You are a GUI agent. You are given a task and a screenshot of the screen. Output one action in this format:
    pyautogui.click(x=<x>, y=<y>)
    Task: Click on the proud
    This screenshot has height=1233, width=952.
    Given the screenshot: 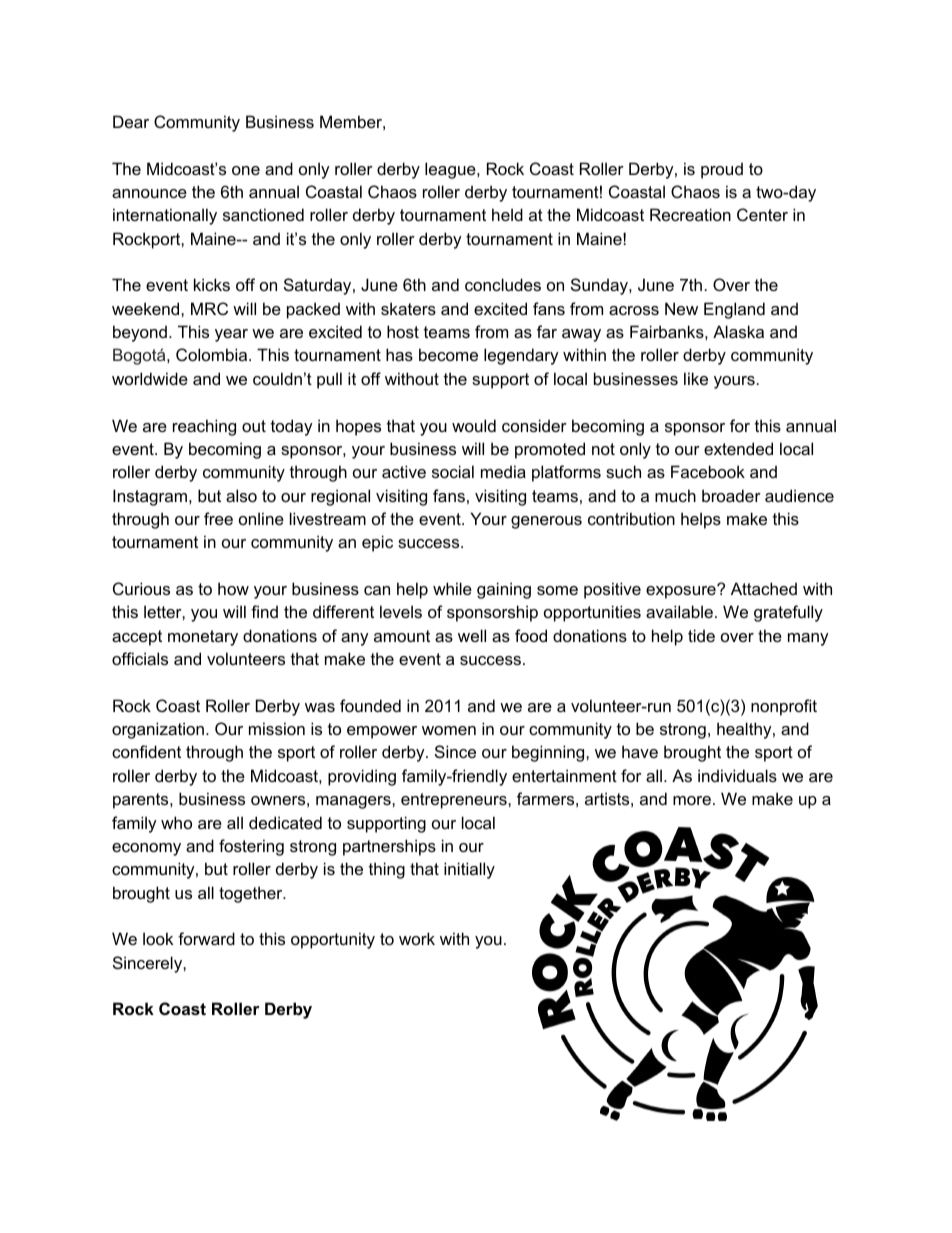 What is the action you would take?
    pyautogui.click(x=722, y=170)
